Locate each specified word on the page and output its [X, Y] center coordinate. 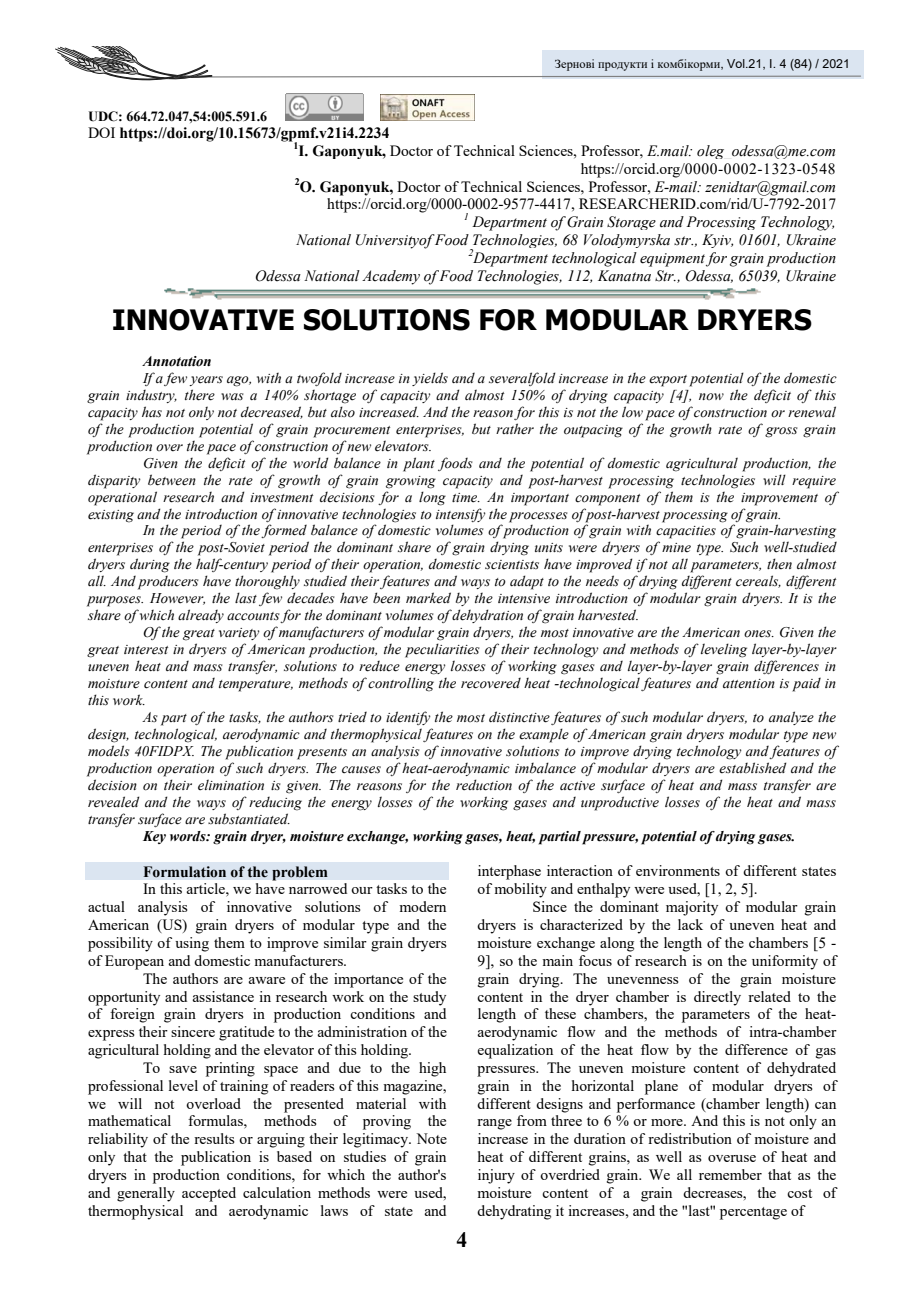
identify [408, 718]
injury [496, 1176]
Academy [391, 277]
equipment [672, 260]
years [206, 381]
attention [749, 683]
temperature [256, 686]
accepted [209, 1194]
